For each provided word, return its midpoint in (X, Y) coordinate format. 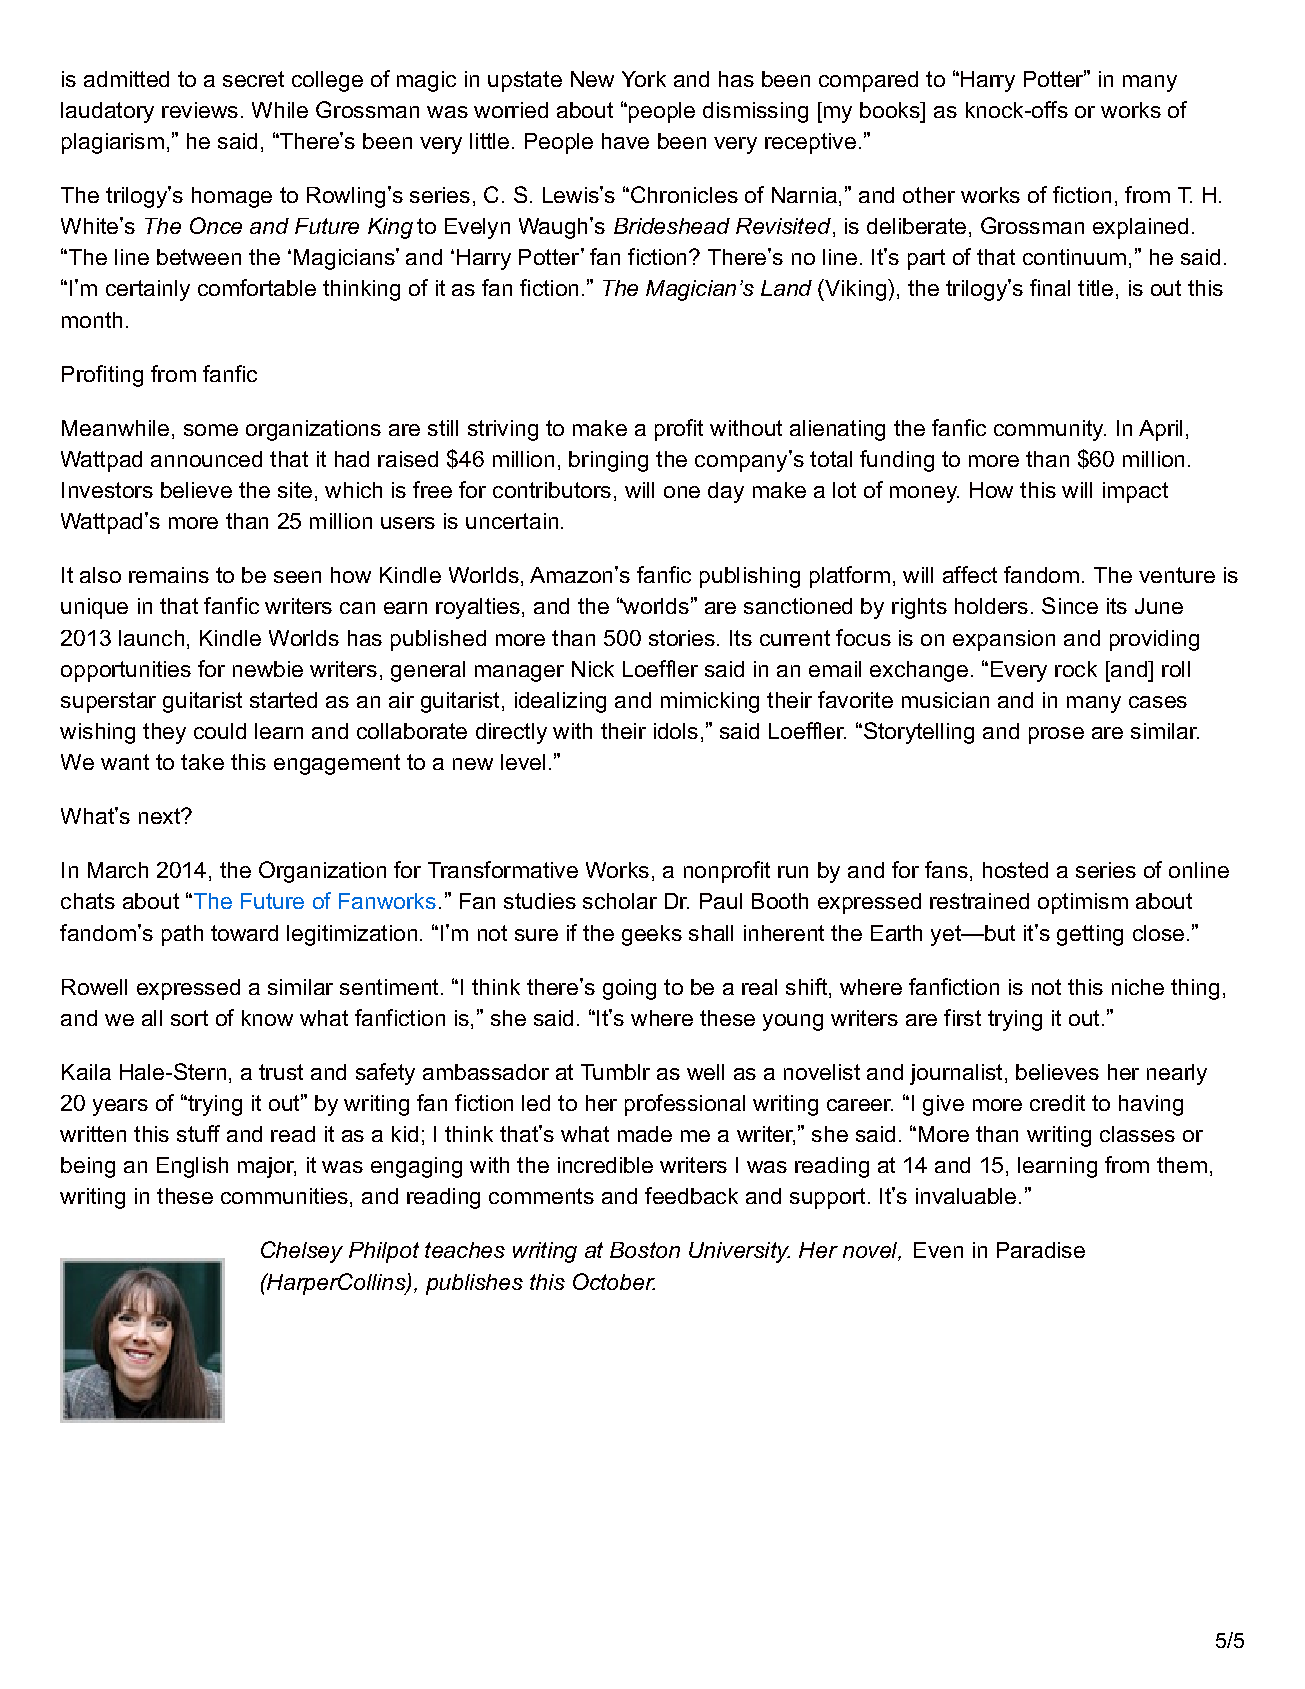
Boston (645, 1250)
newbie (268, 669)
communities (284, 1196)
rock (1076, 669)
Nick (593, 669)
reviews (200, 110)
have (625, 141)
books (891, 110)
